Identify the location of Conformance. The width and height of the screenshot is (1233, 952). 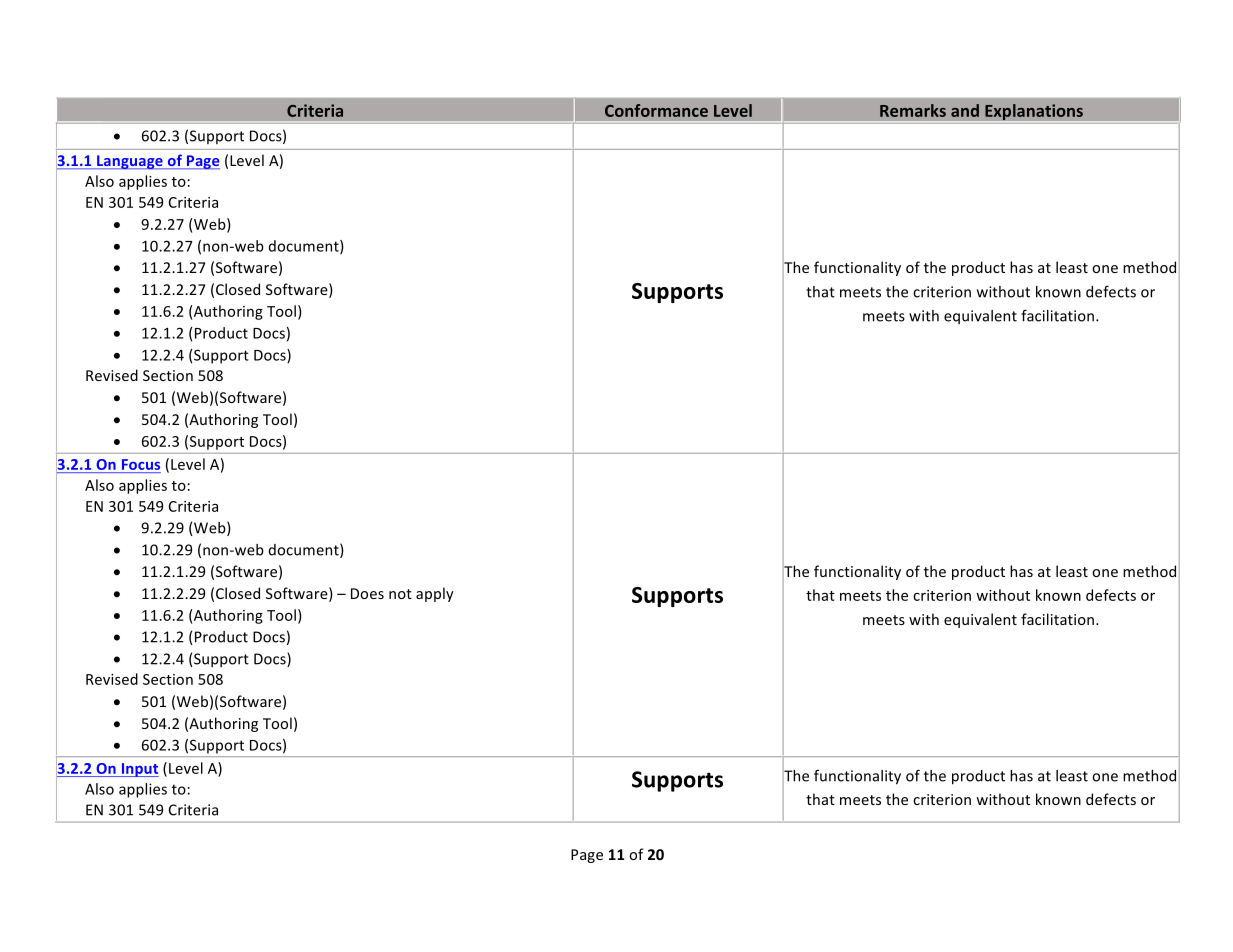
(656, 110).
